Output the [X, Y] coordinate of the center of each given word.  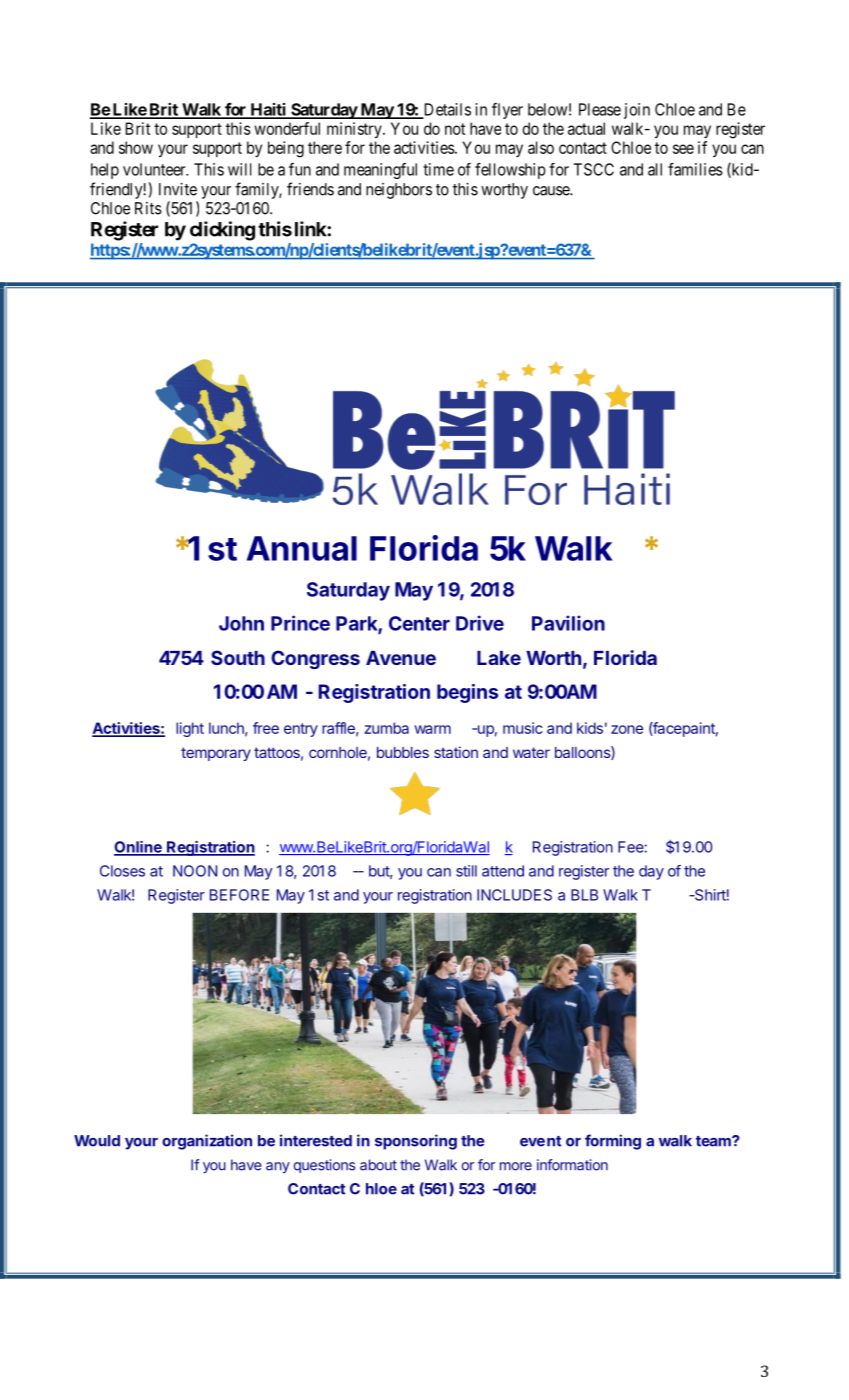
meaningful [380, 171]
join [637, 111]
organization [207, 1142]
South [238, 657]
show [136, 147]
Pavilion [568, 623]
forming [613, 1142]
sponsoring [416, 1142]
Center [419, 623]
